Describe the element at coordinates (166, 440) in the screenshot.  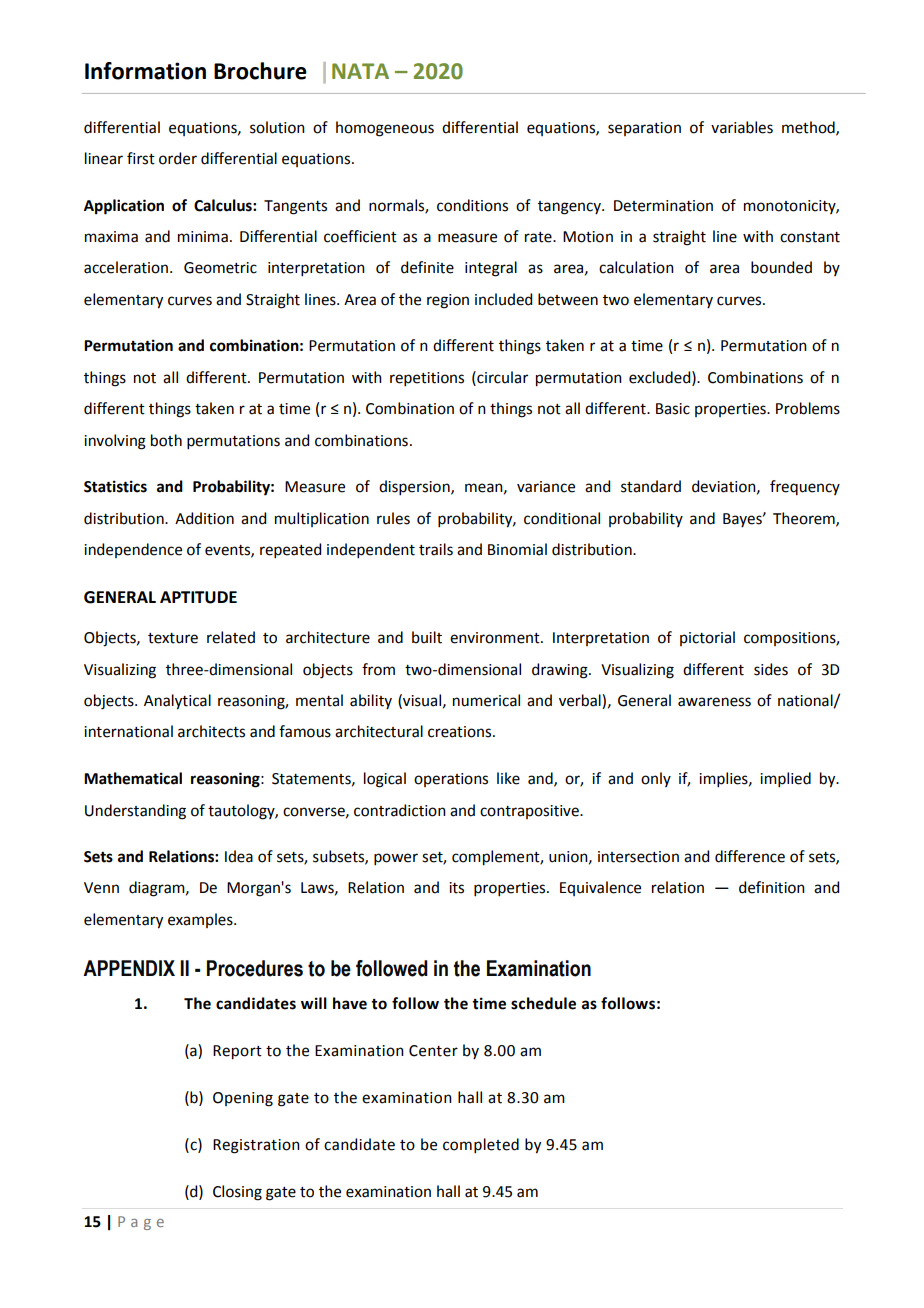
I see `both` at that location.
